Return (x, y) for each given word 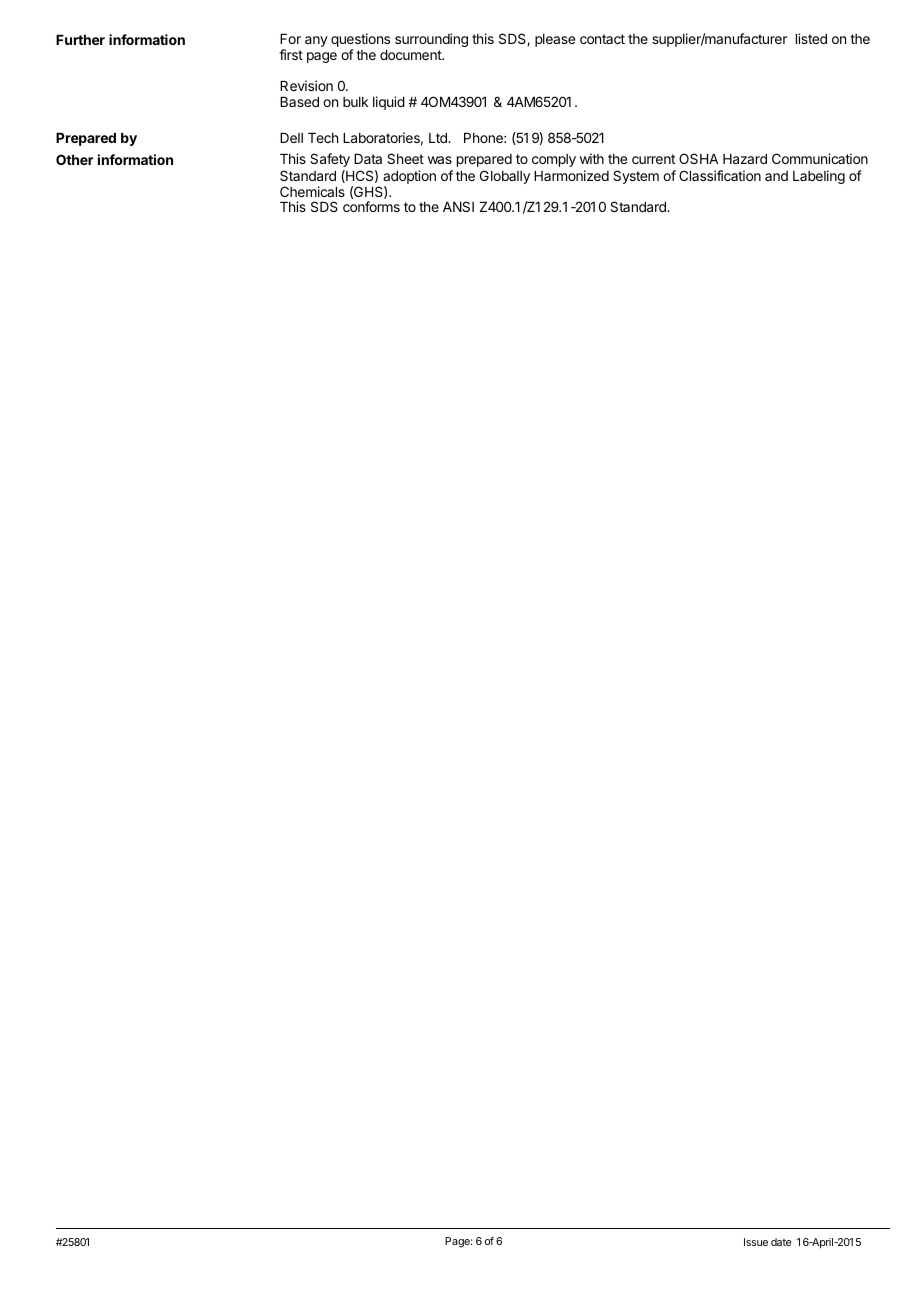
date (781, 1242)
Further (80, 40)
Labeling (819, 177)
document (411, 55)
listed (811, 38)
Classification (720, 175)
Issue (756, 1242)
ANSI (458, 206)
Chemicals (312, 191)
